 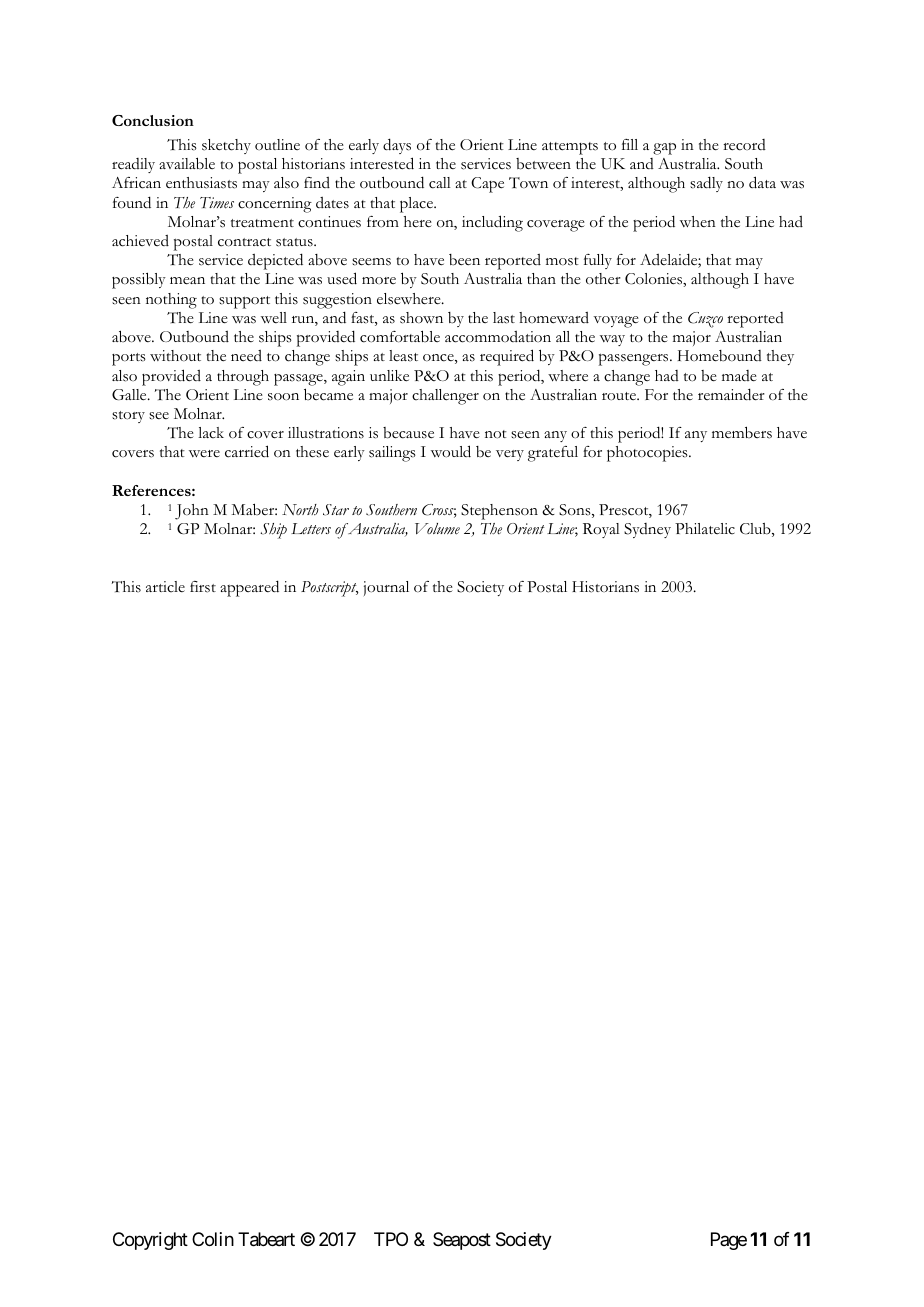 I want to click on Copyright, so click(x=150, y=1241).
